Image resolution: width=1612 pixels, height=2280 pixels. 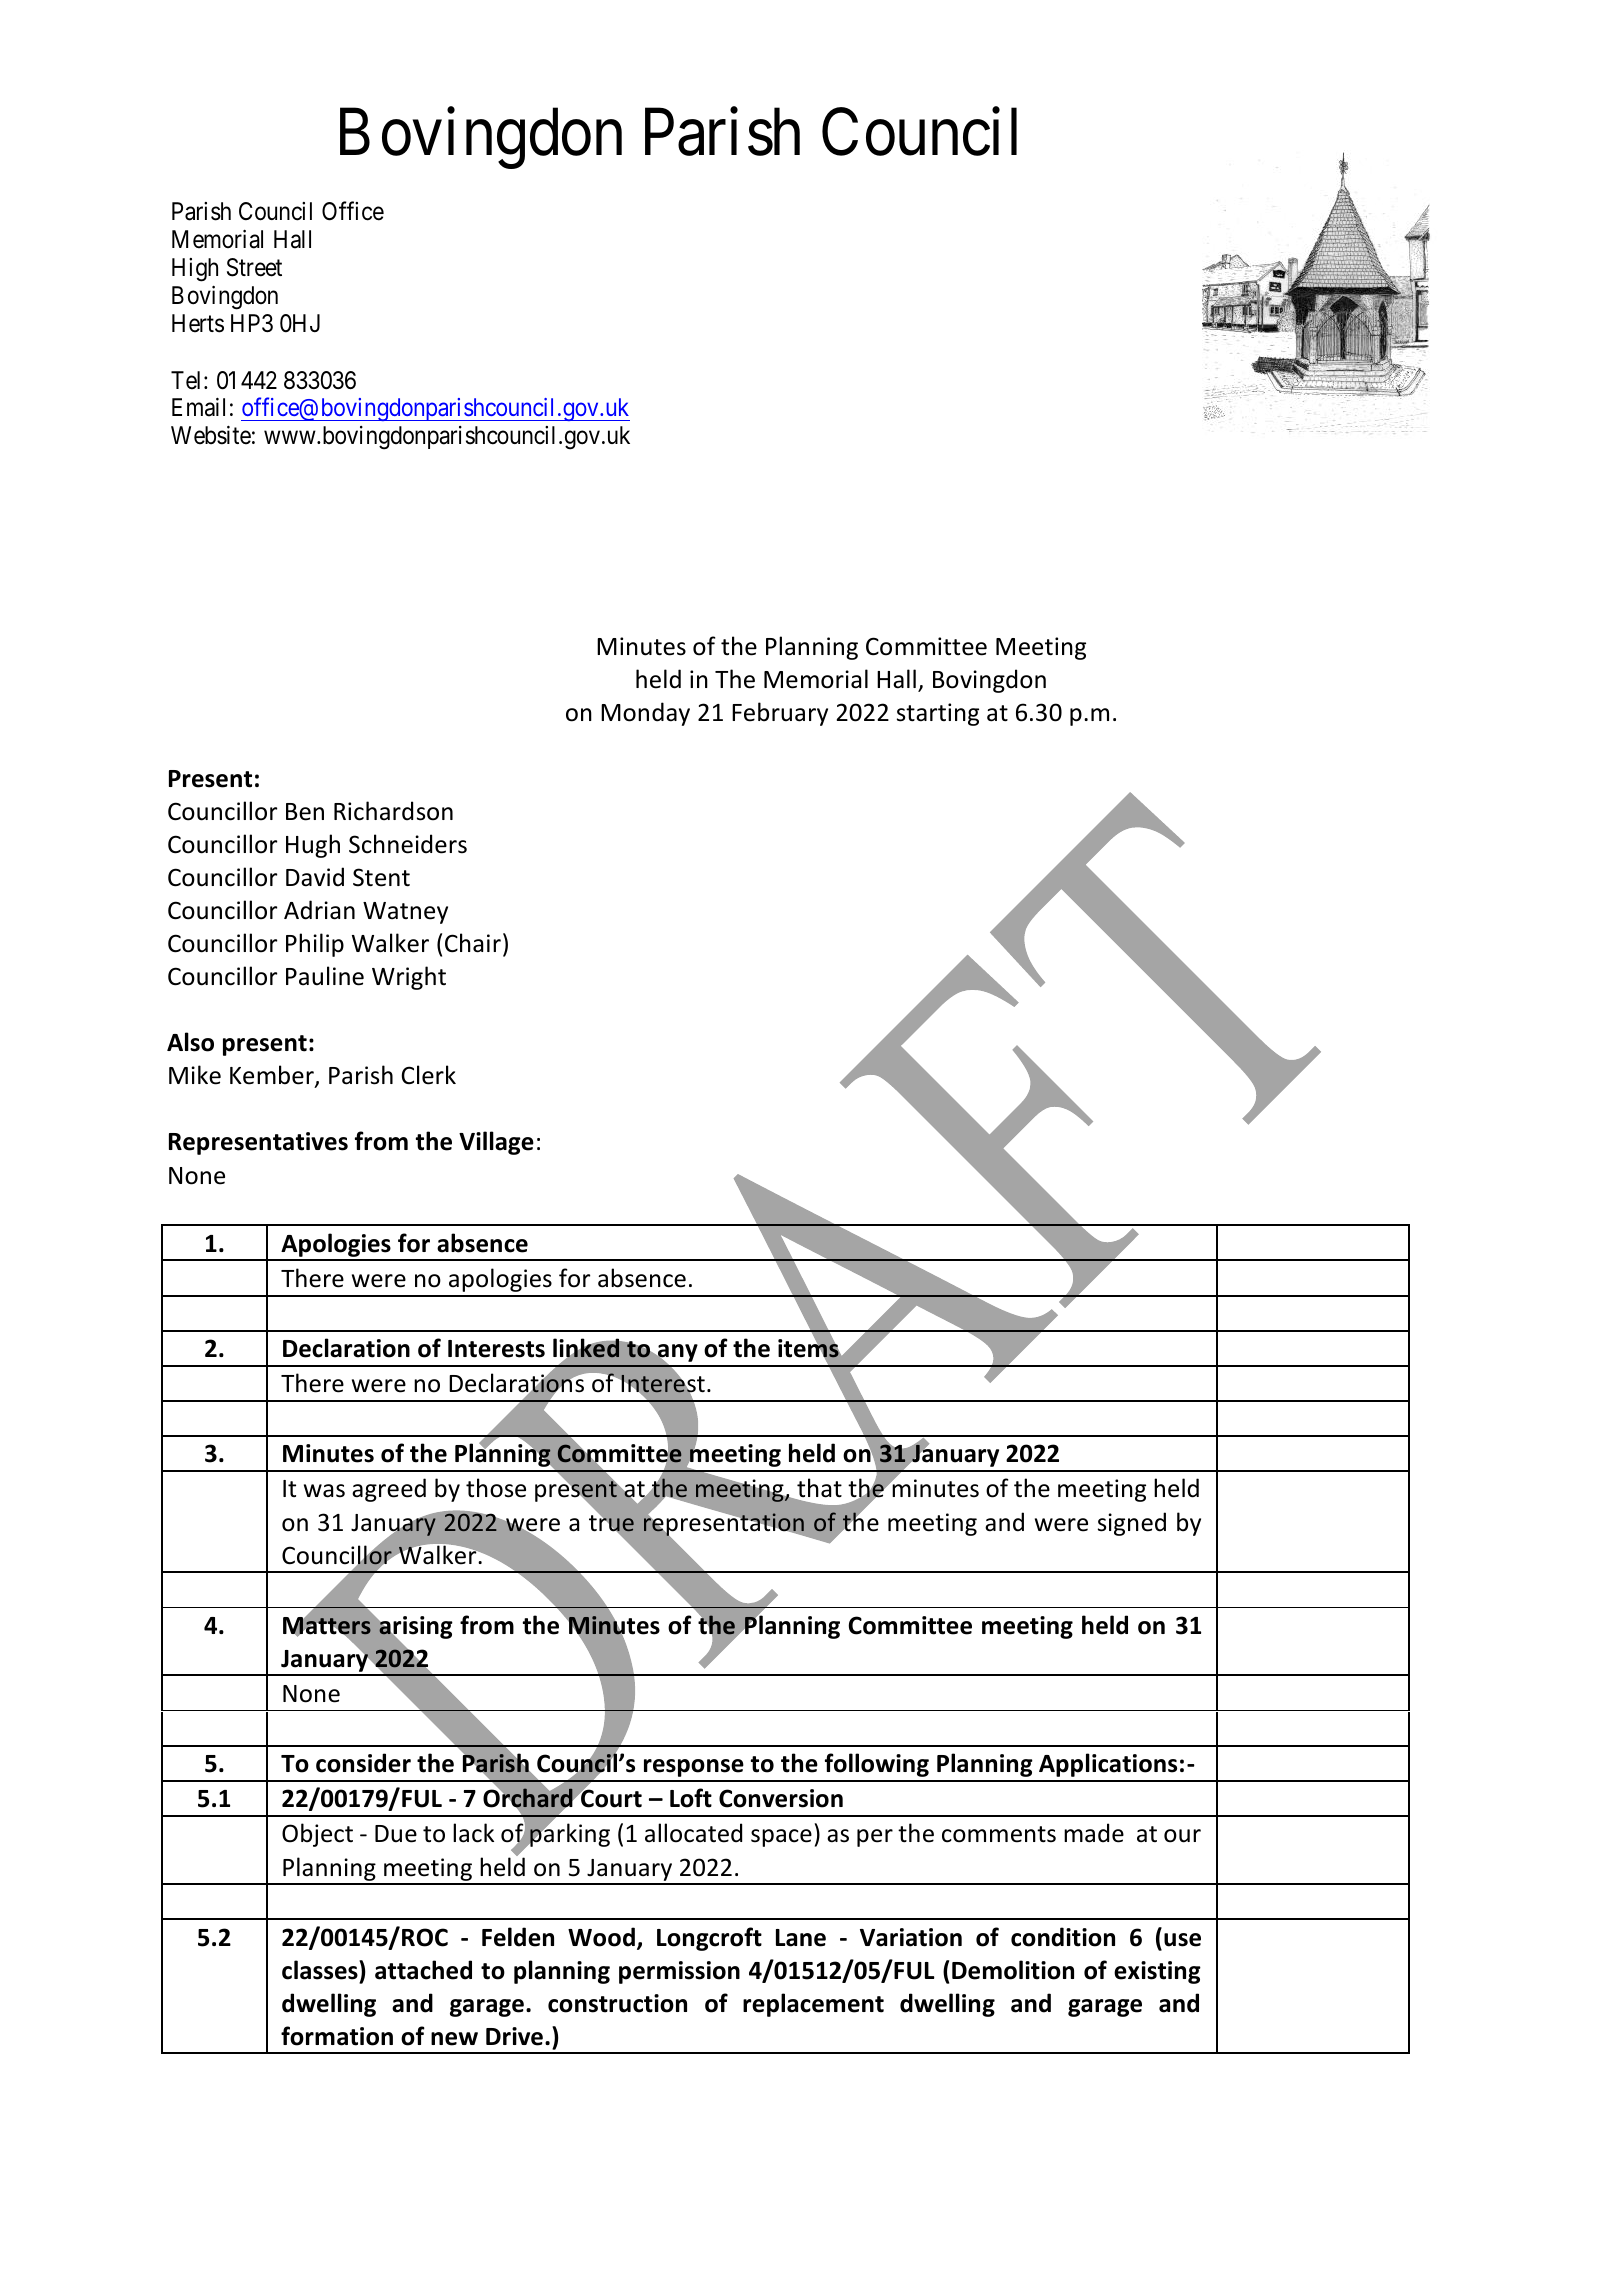 I want to click on starting, so click(x=938, y=714).
